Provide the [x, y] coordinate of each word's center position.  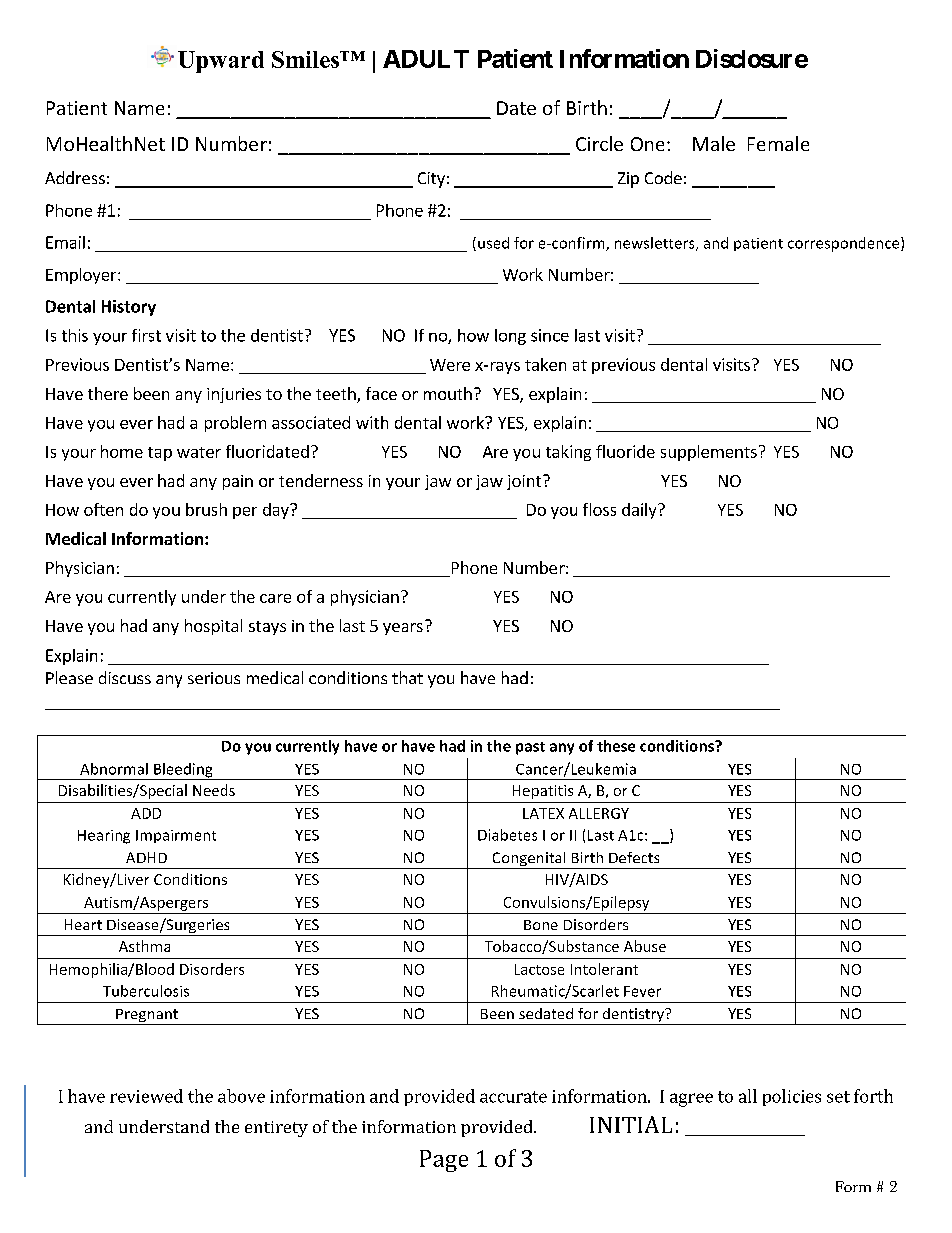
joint [525, 482]
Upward [221, 62]
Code [663, 177]
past [530, 748]
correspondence [845, 244]
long [510, 337]
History [129, 308]
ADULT [426, 59]
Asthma [144, 946]
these [616, 746]
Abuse [645, 946]
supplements [709, 453]
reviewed [146, 1096]
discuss [125, 677]
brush [206, 509]
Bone [541, 925]
